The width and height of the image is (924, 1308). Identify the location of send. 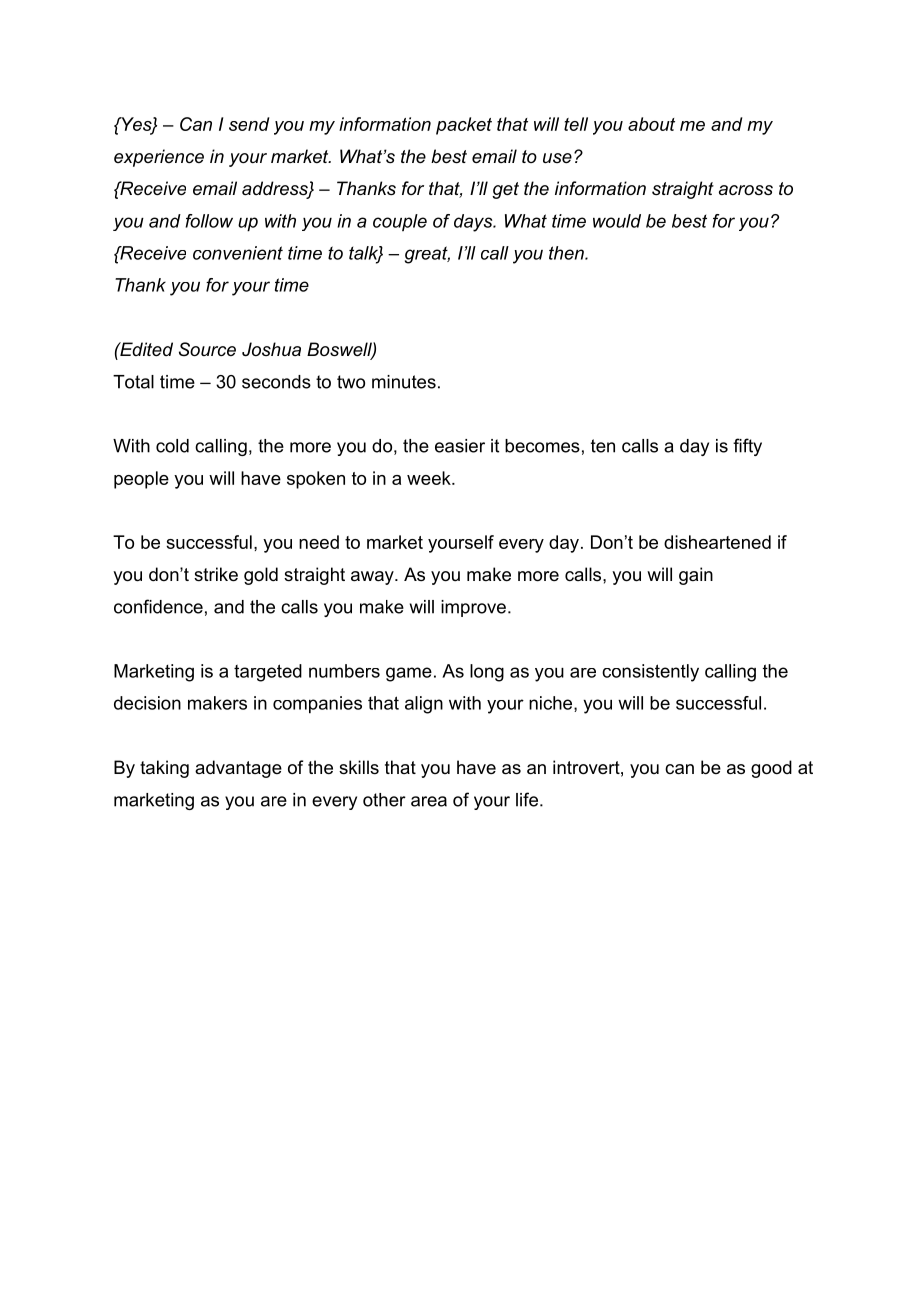
(249, 124).
